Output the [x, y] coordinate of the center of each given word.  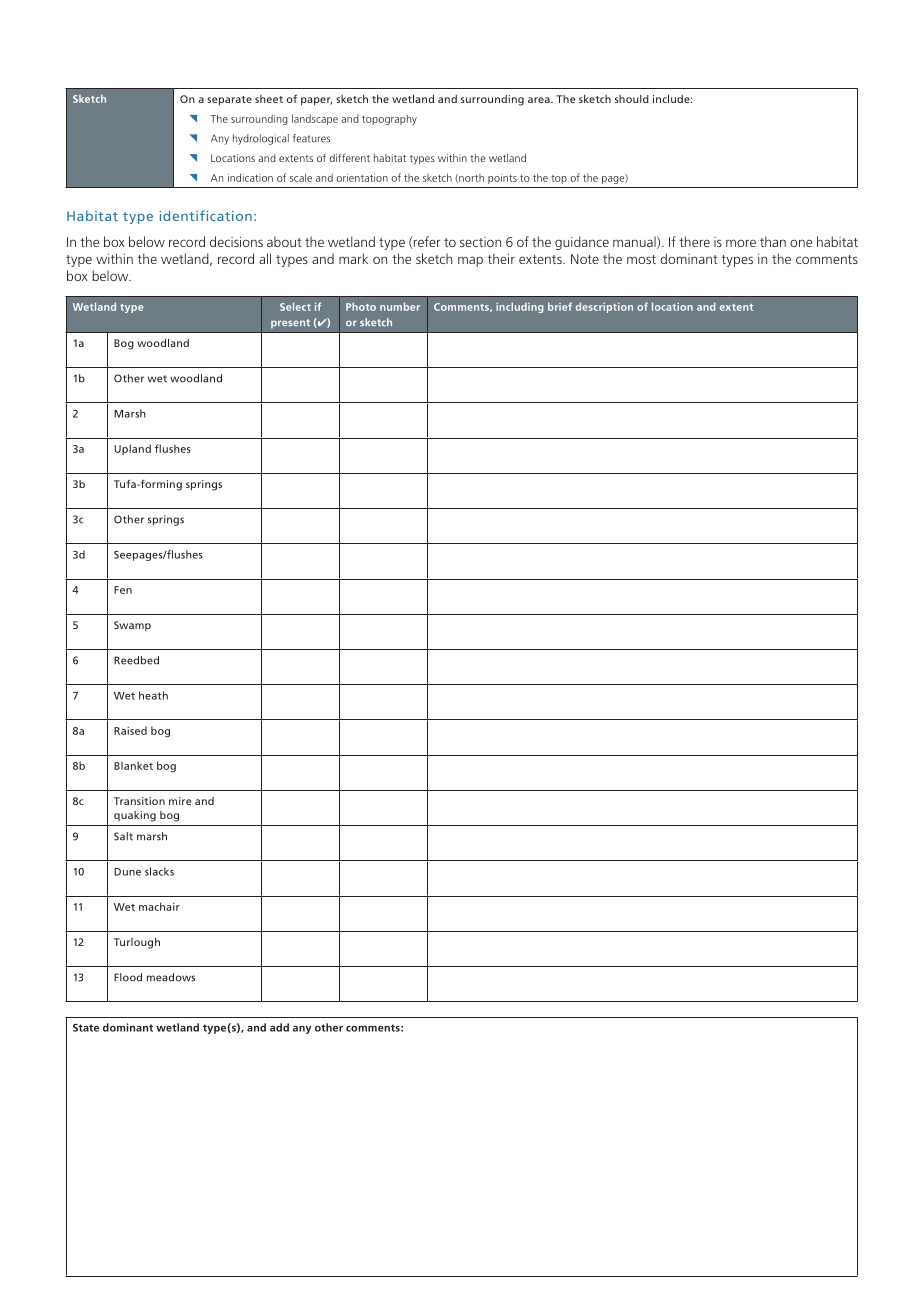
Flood [128, 977]
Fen [123, 590]
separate [229, 101]
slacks [159, 871]
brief [560, 306]
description [604, 307]
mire [180, 801]
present [290, 324]
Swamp [132, 626]
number [400, 306]
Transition [139, 801]
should [632, 99]
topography [389, 119]
